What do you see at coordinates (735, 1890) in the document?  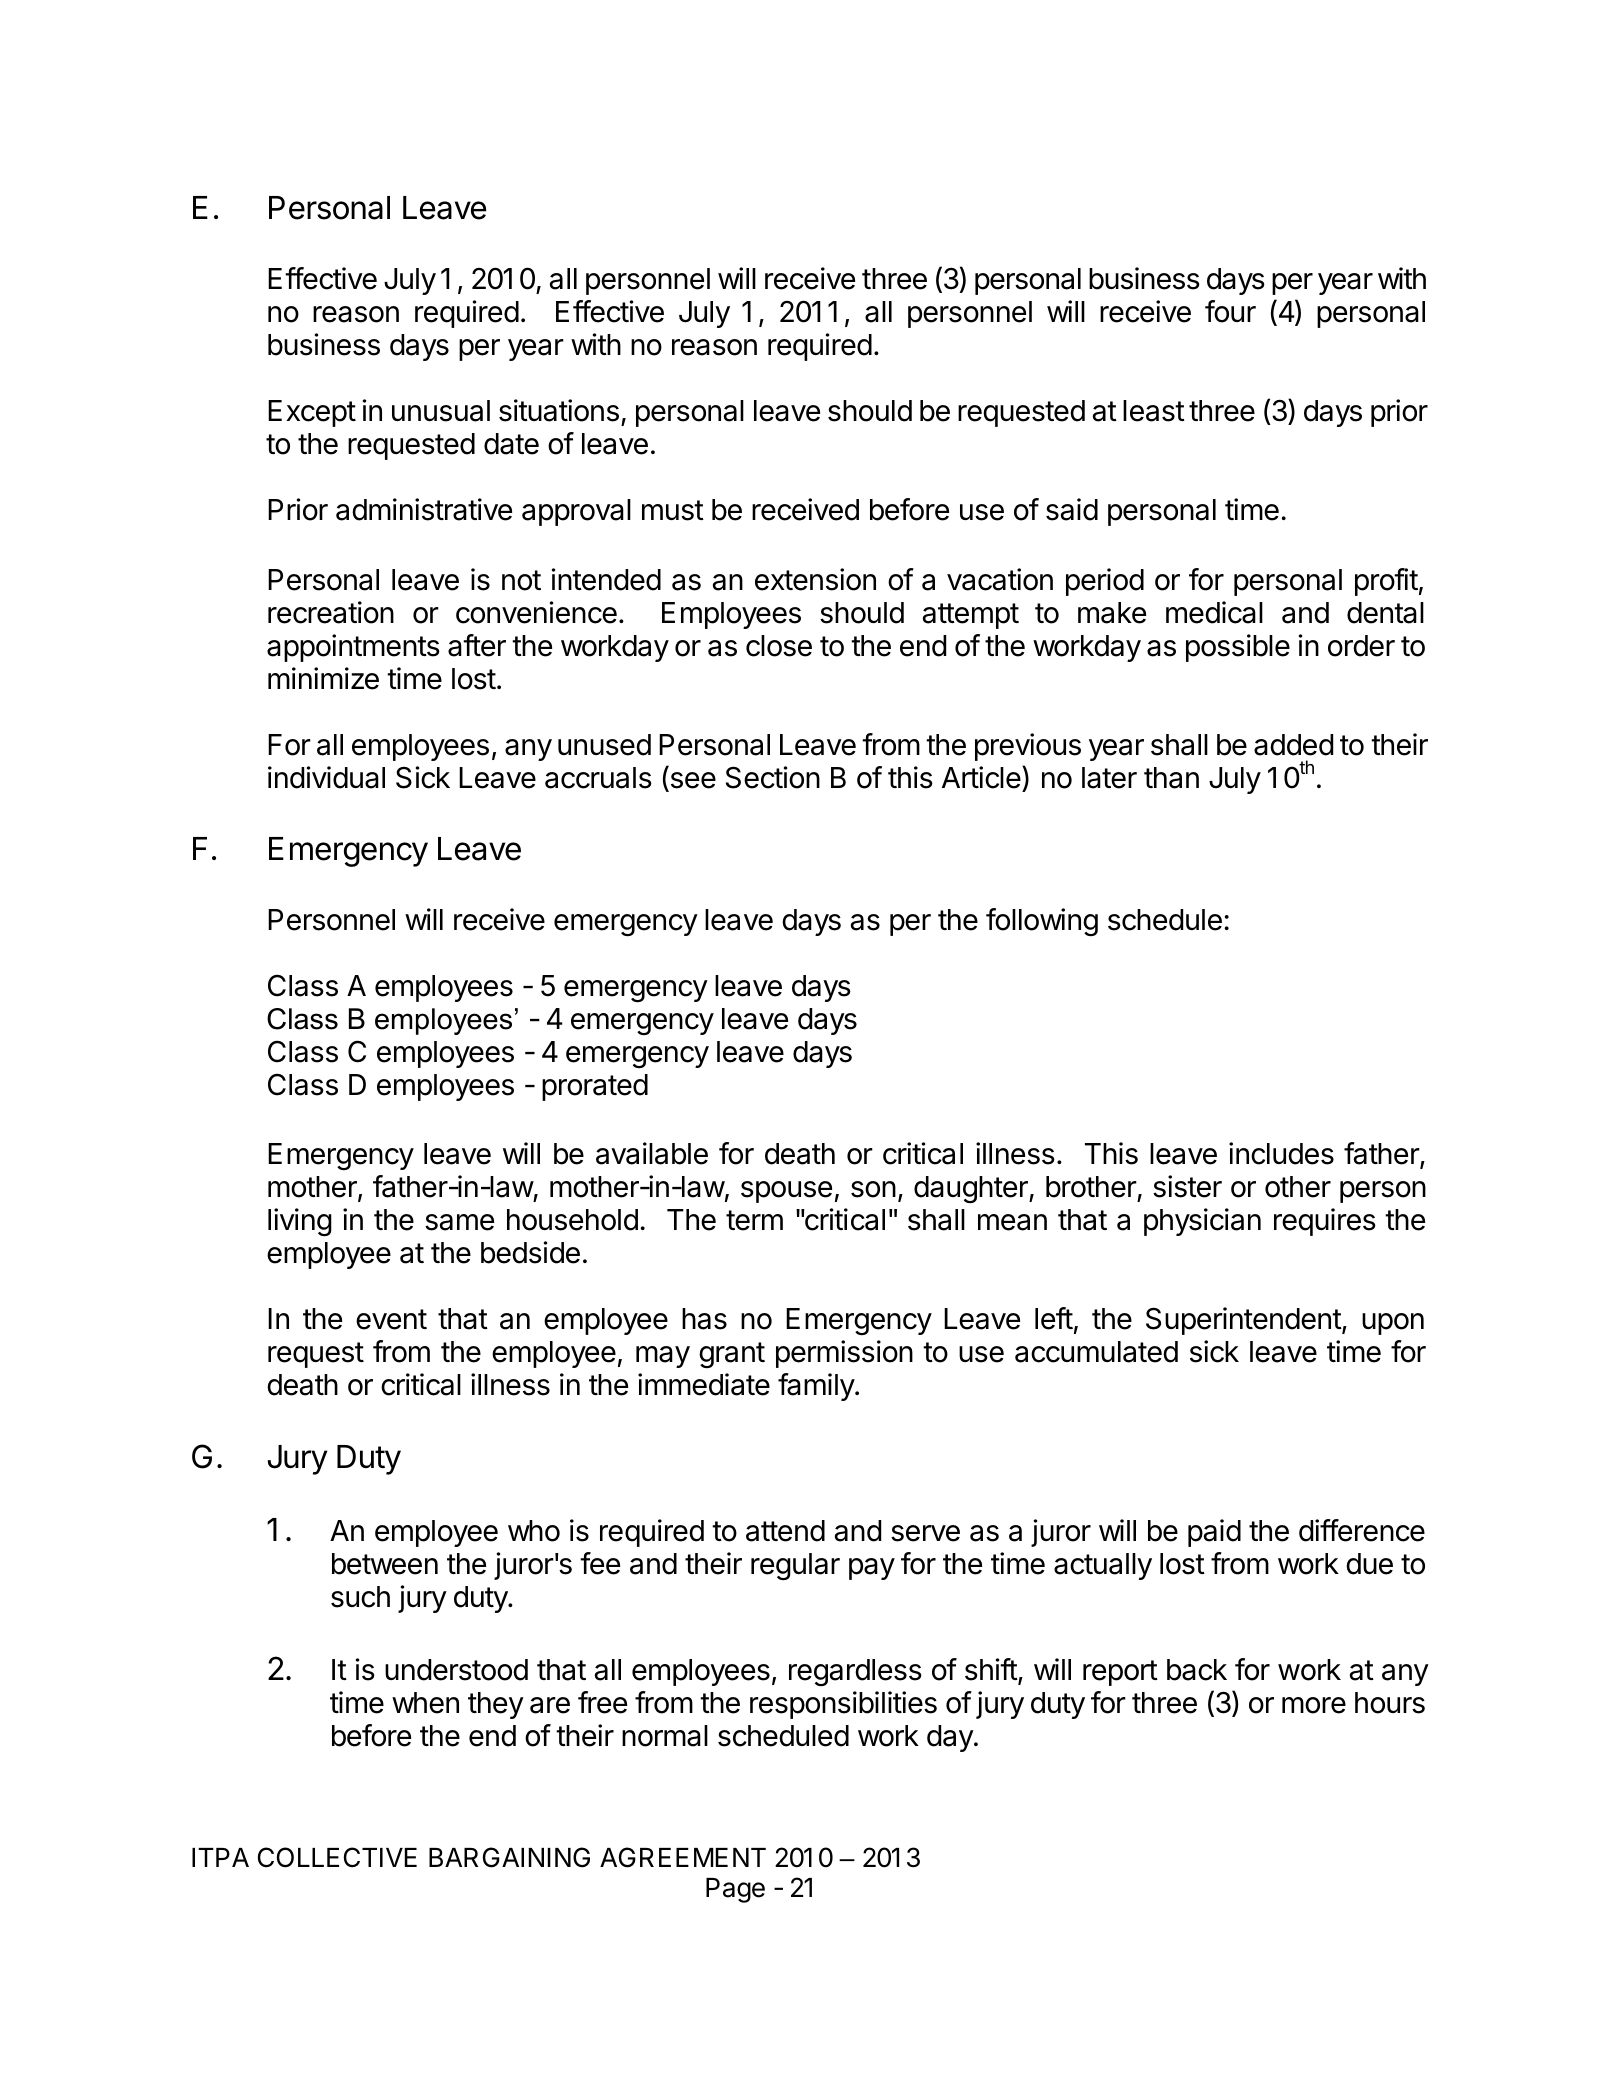 I see `Page` at bounding box center [735, 1890].
